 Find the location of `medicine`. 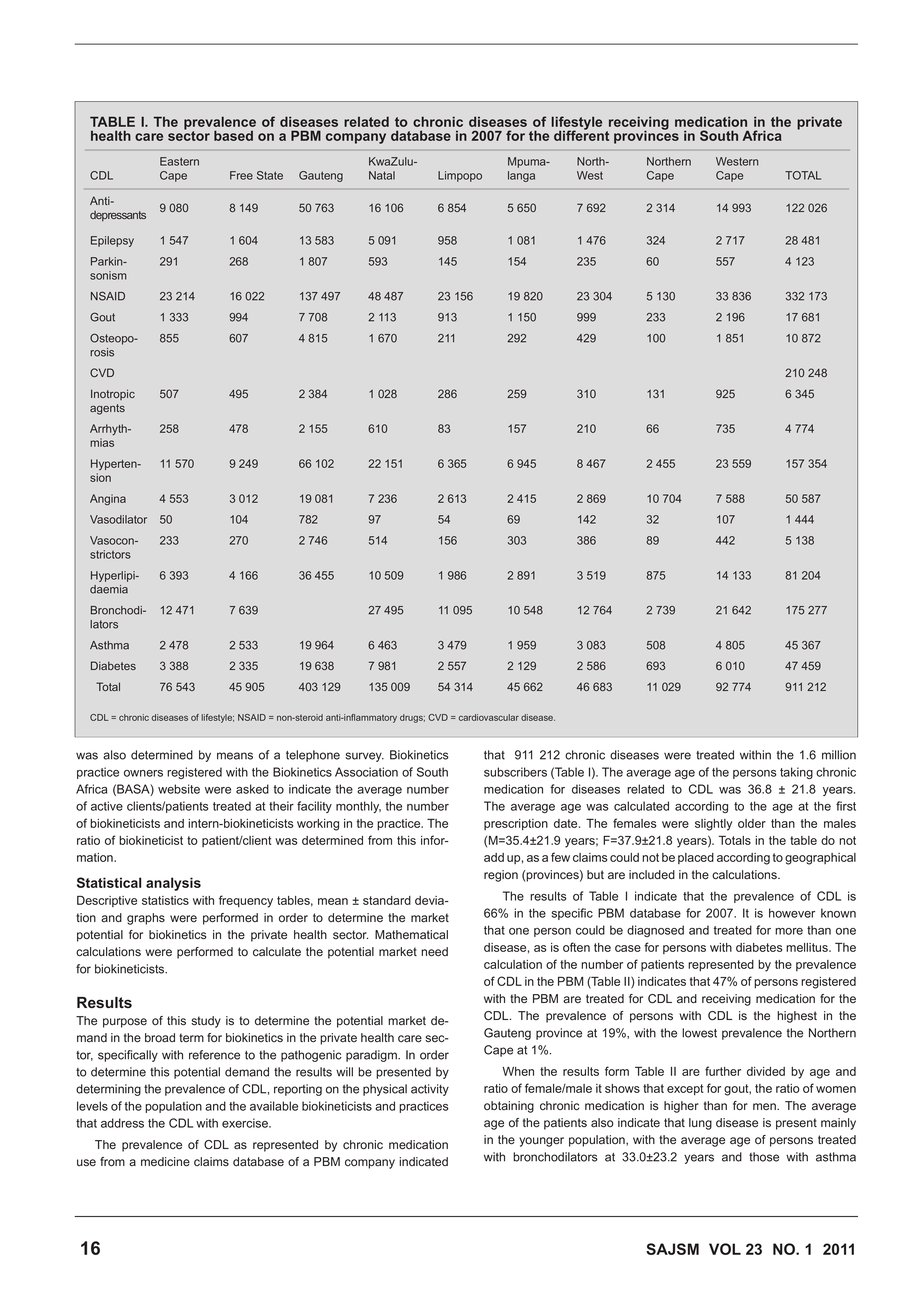

medicine is located at coordinates (165, 1162).
